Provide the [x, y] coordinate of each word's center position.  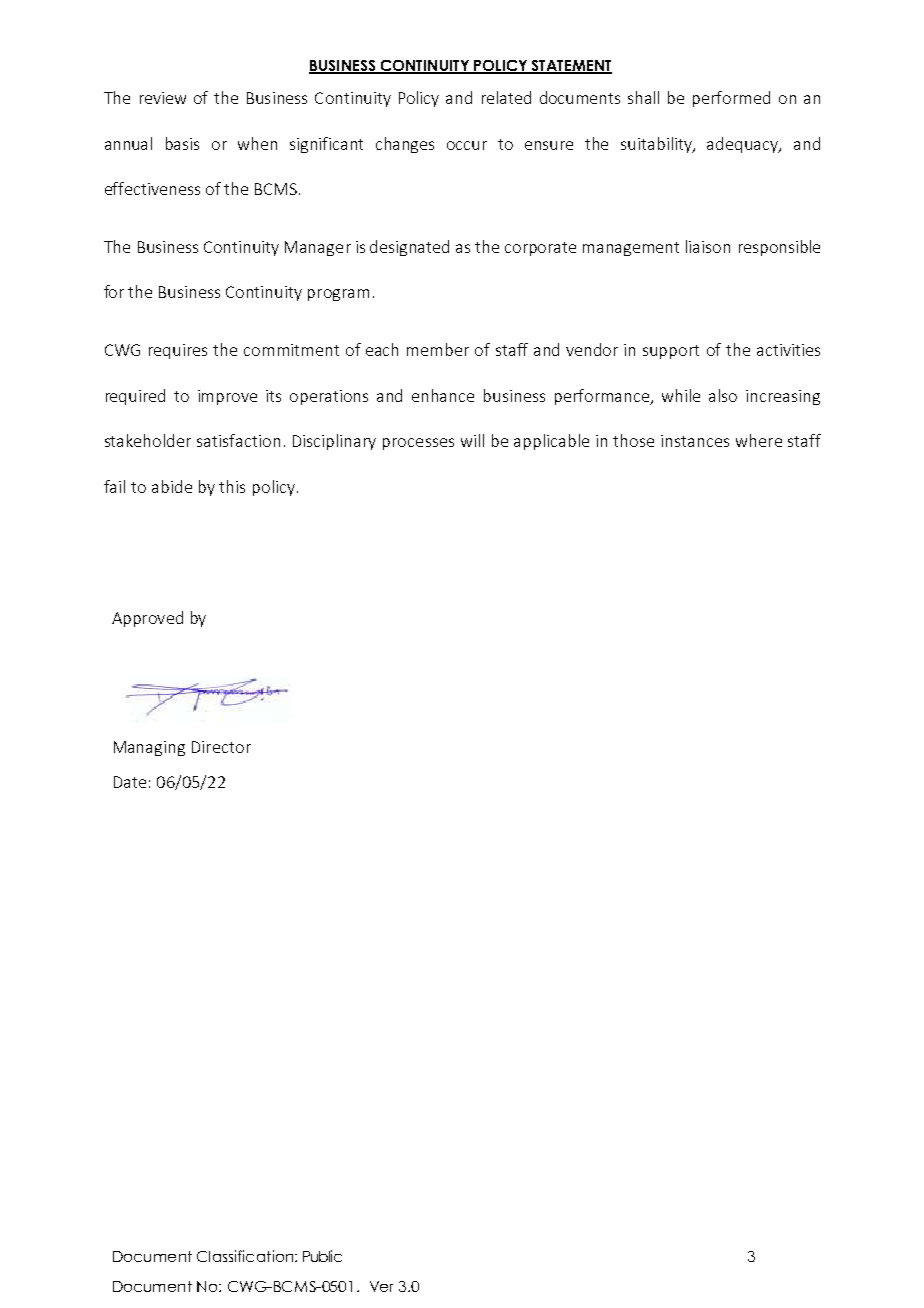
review [163, 98]
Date [130, 782]
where [759, 440]
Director [221, 747]
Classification [246, 1256]
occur [467, 145]
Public [322, 1256]
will [472, 440]
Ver [381, 1286]
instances [695, 441]
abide [172, 486]
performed [731, 99]
